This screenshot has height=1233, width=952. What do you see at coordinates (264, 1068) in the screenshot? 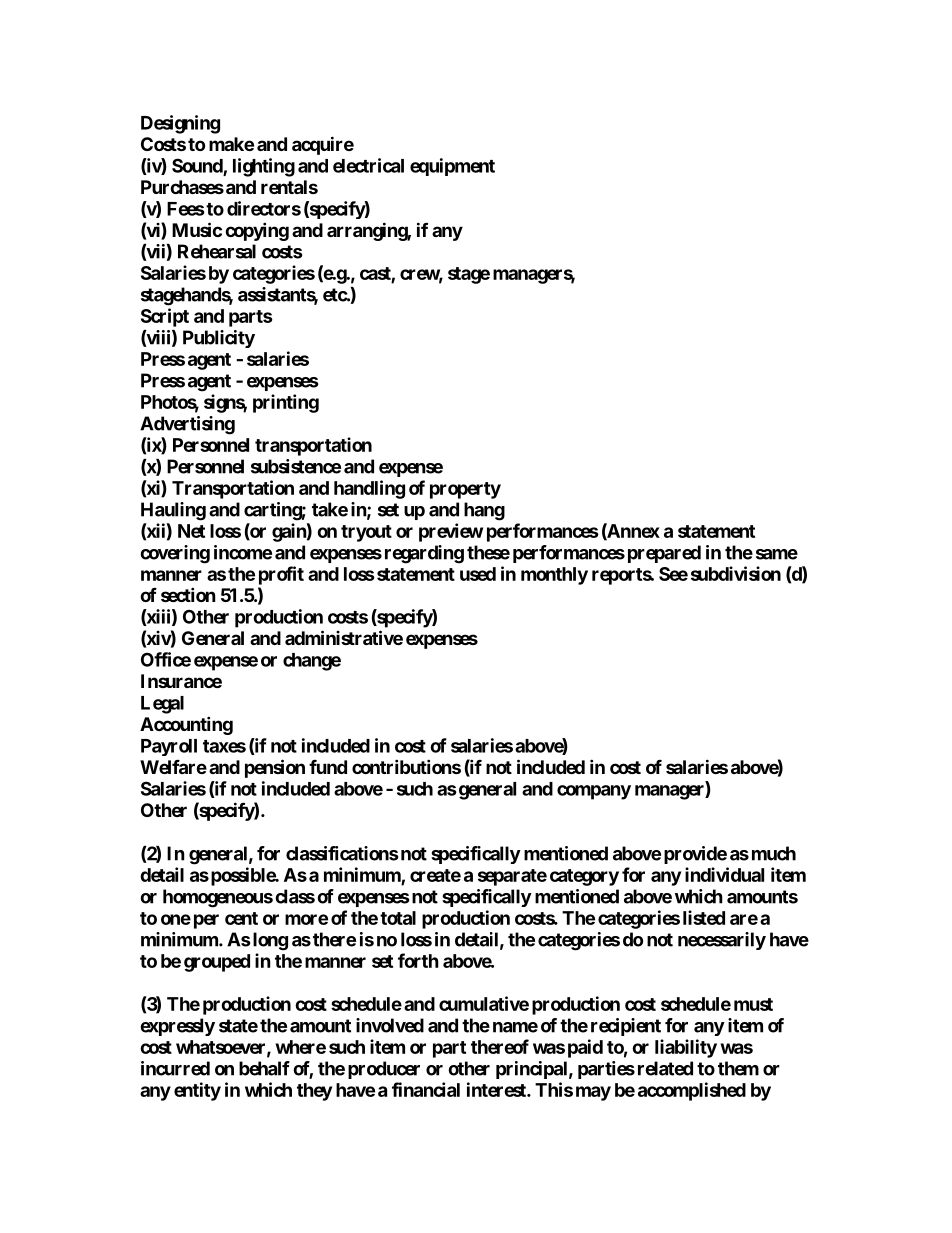
I see `behalf` at bounding box center [264, 1068].
